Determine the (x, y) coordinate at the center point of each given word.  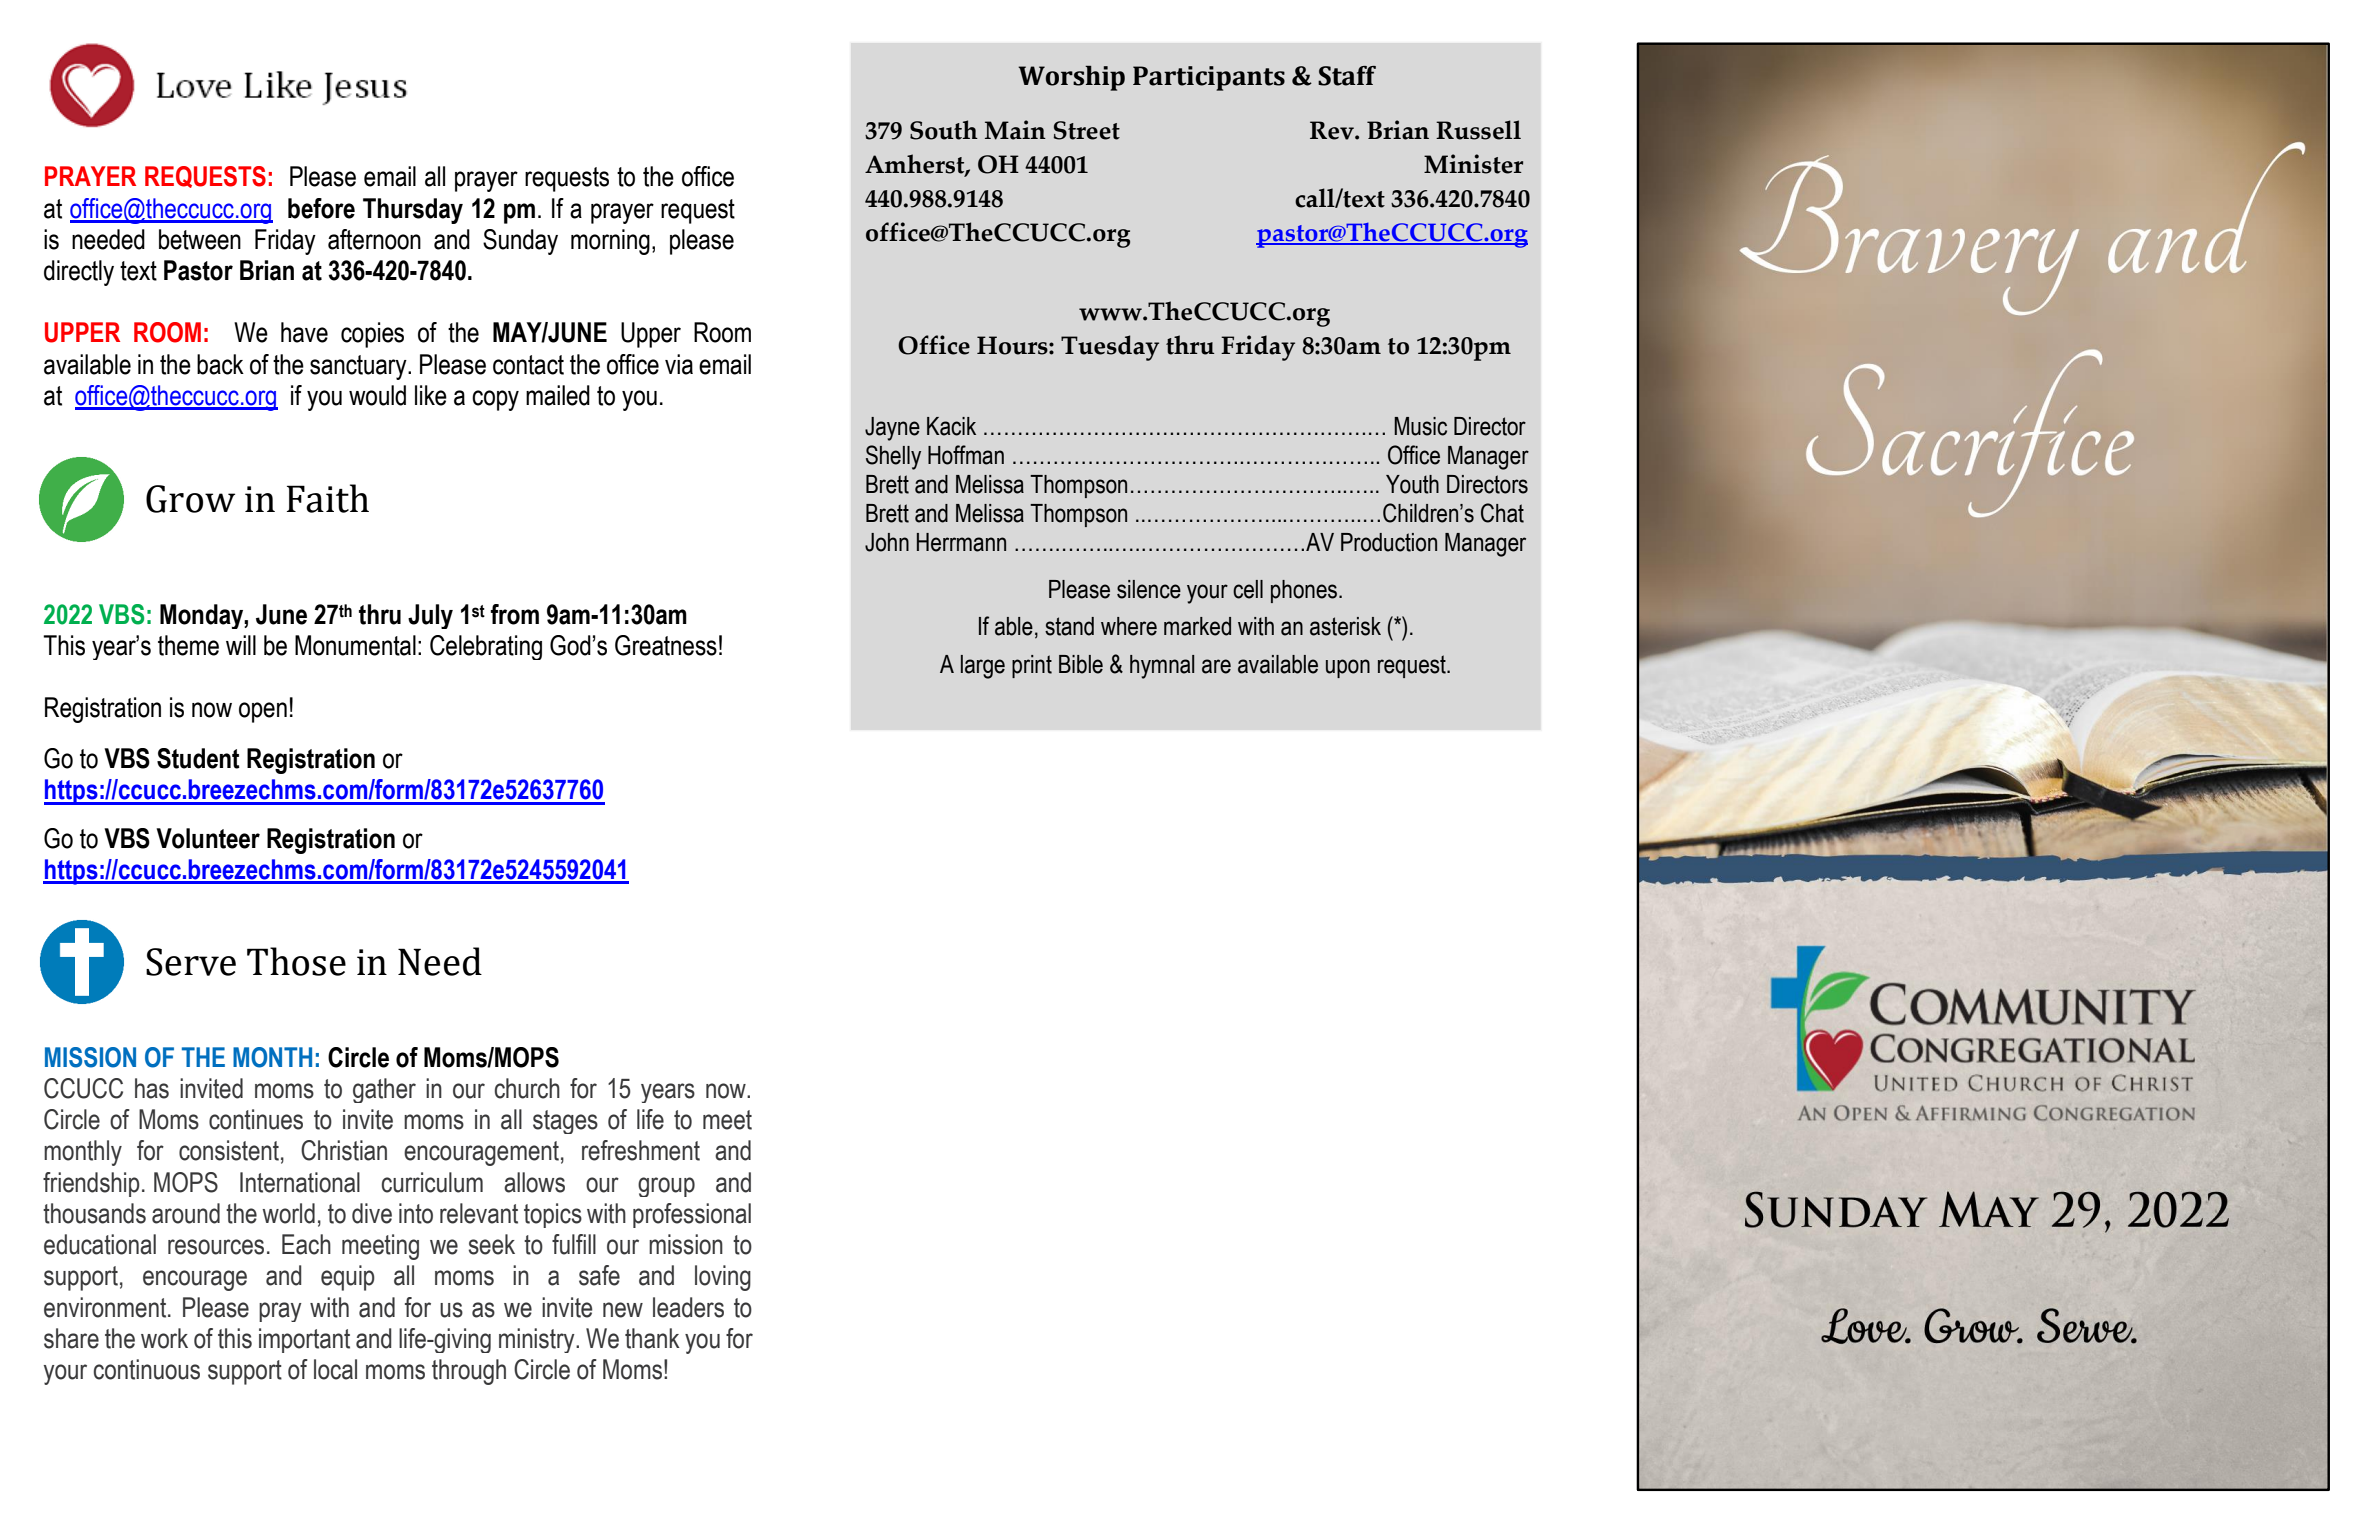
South (944, 130)
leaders (688, 1307)
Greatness (666, 645)
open (263, 712)
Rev (1333, 130)
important (304, 1340)
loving (723, 1278)
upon (1348, 668)
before (321, 208)
